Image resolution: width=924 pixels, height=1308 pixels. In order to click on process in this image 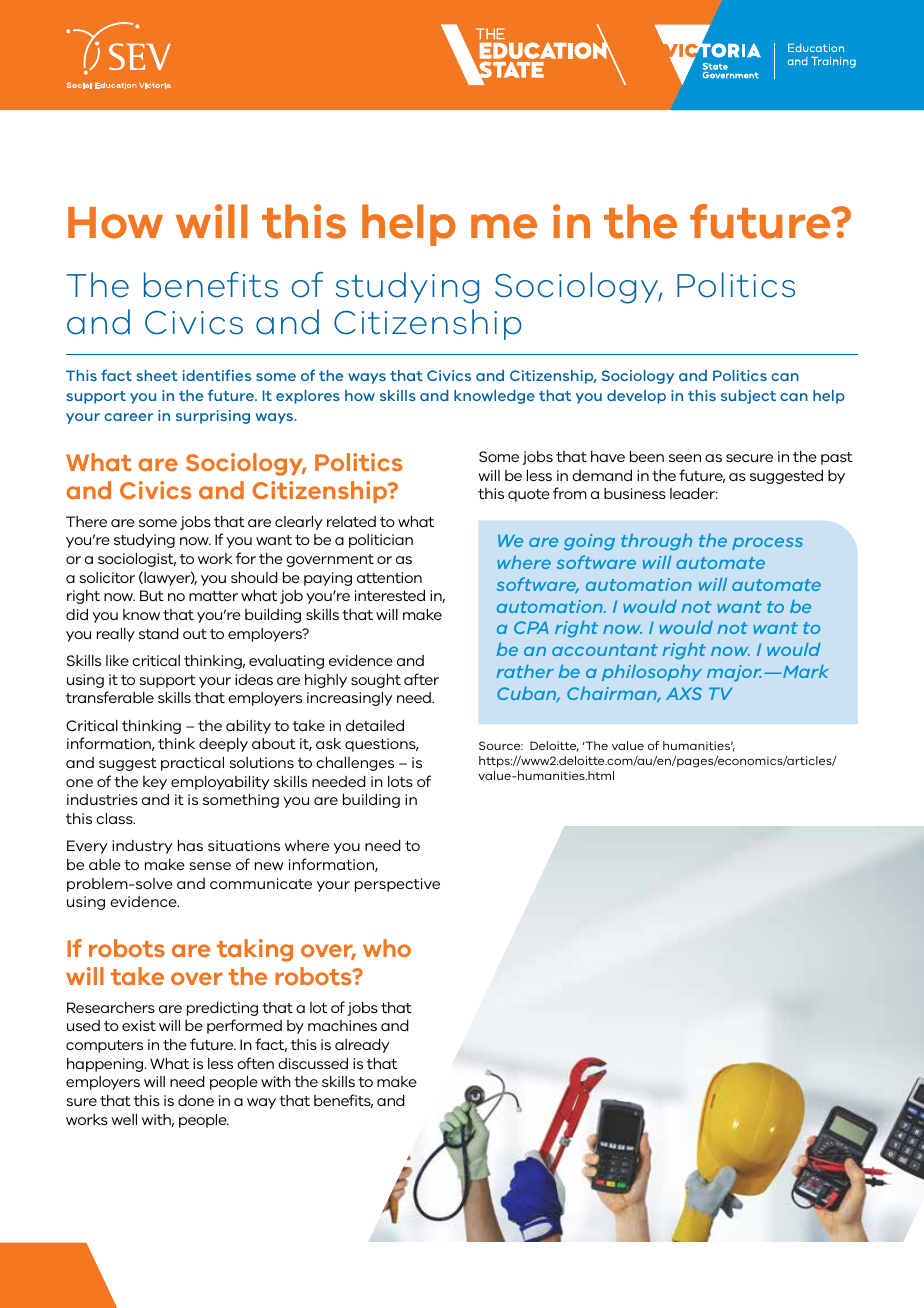, I will do `click(767, 543)`.
